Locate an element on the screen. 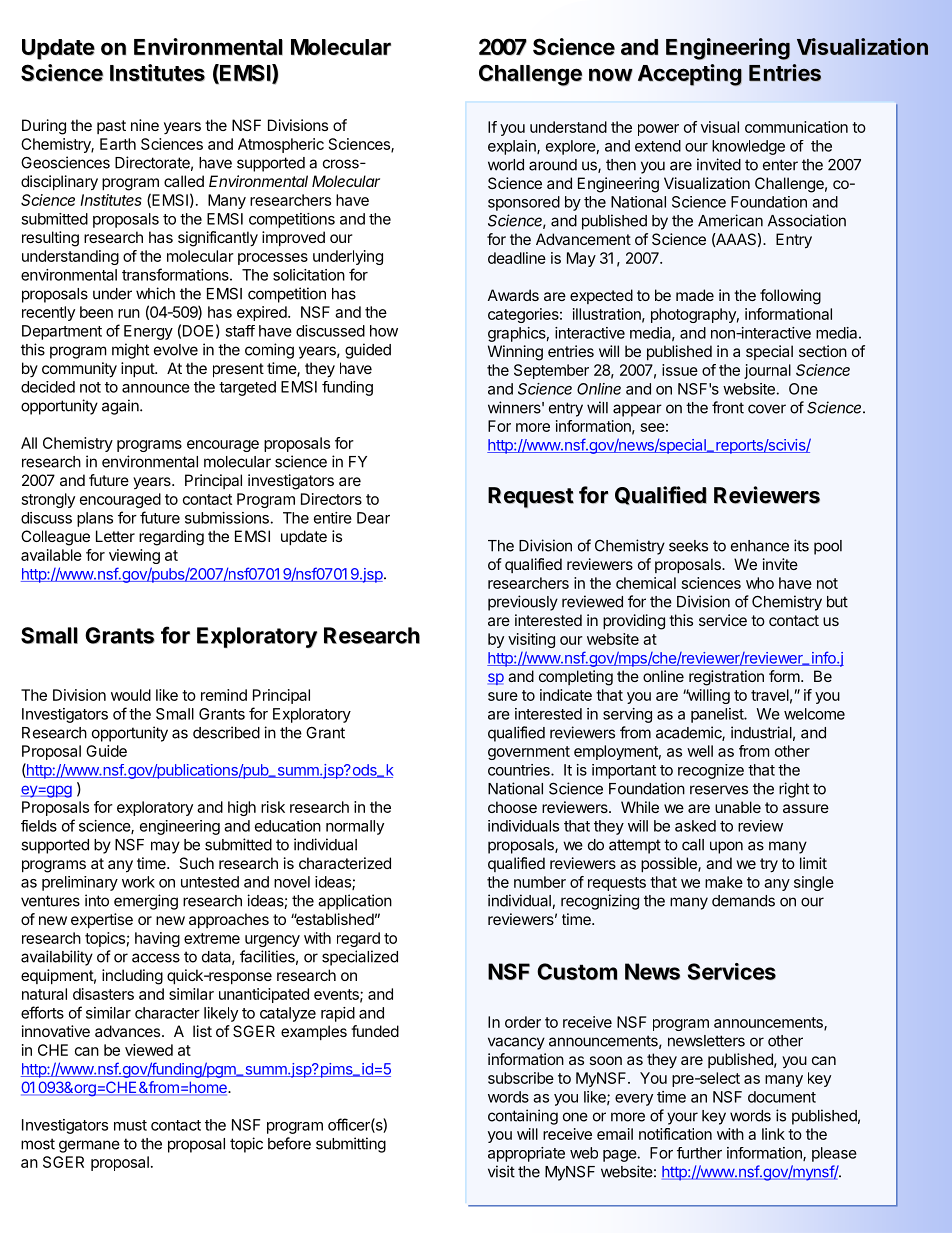  knowledge is located at coordinates (748, 147).
